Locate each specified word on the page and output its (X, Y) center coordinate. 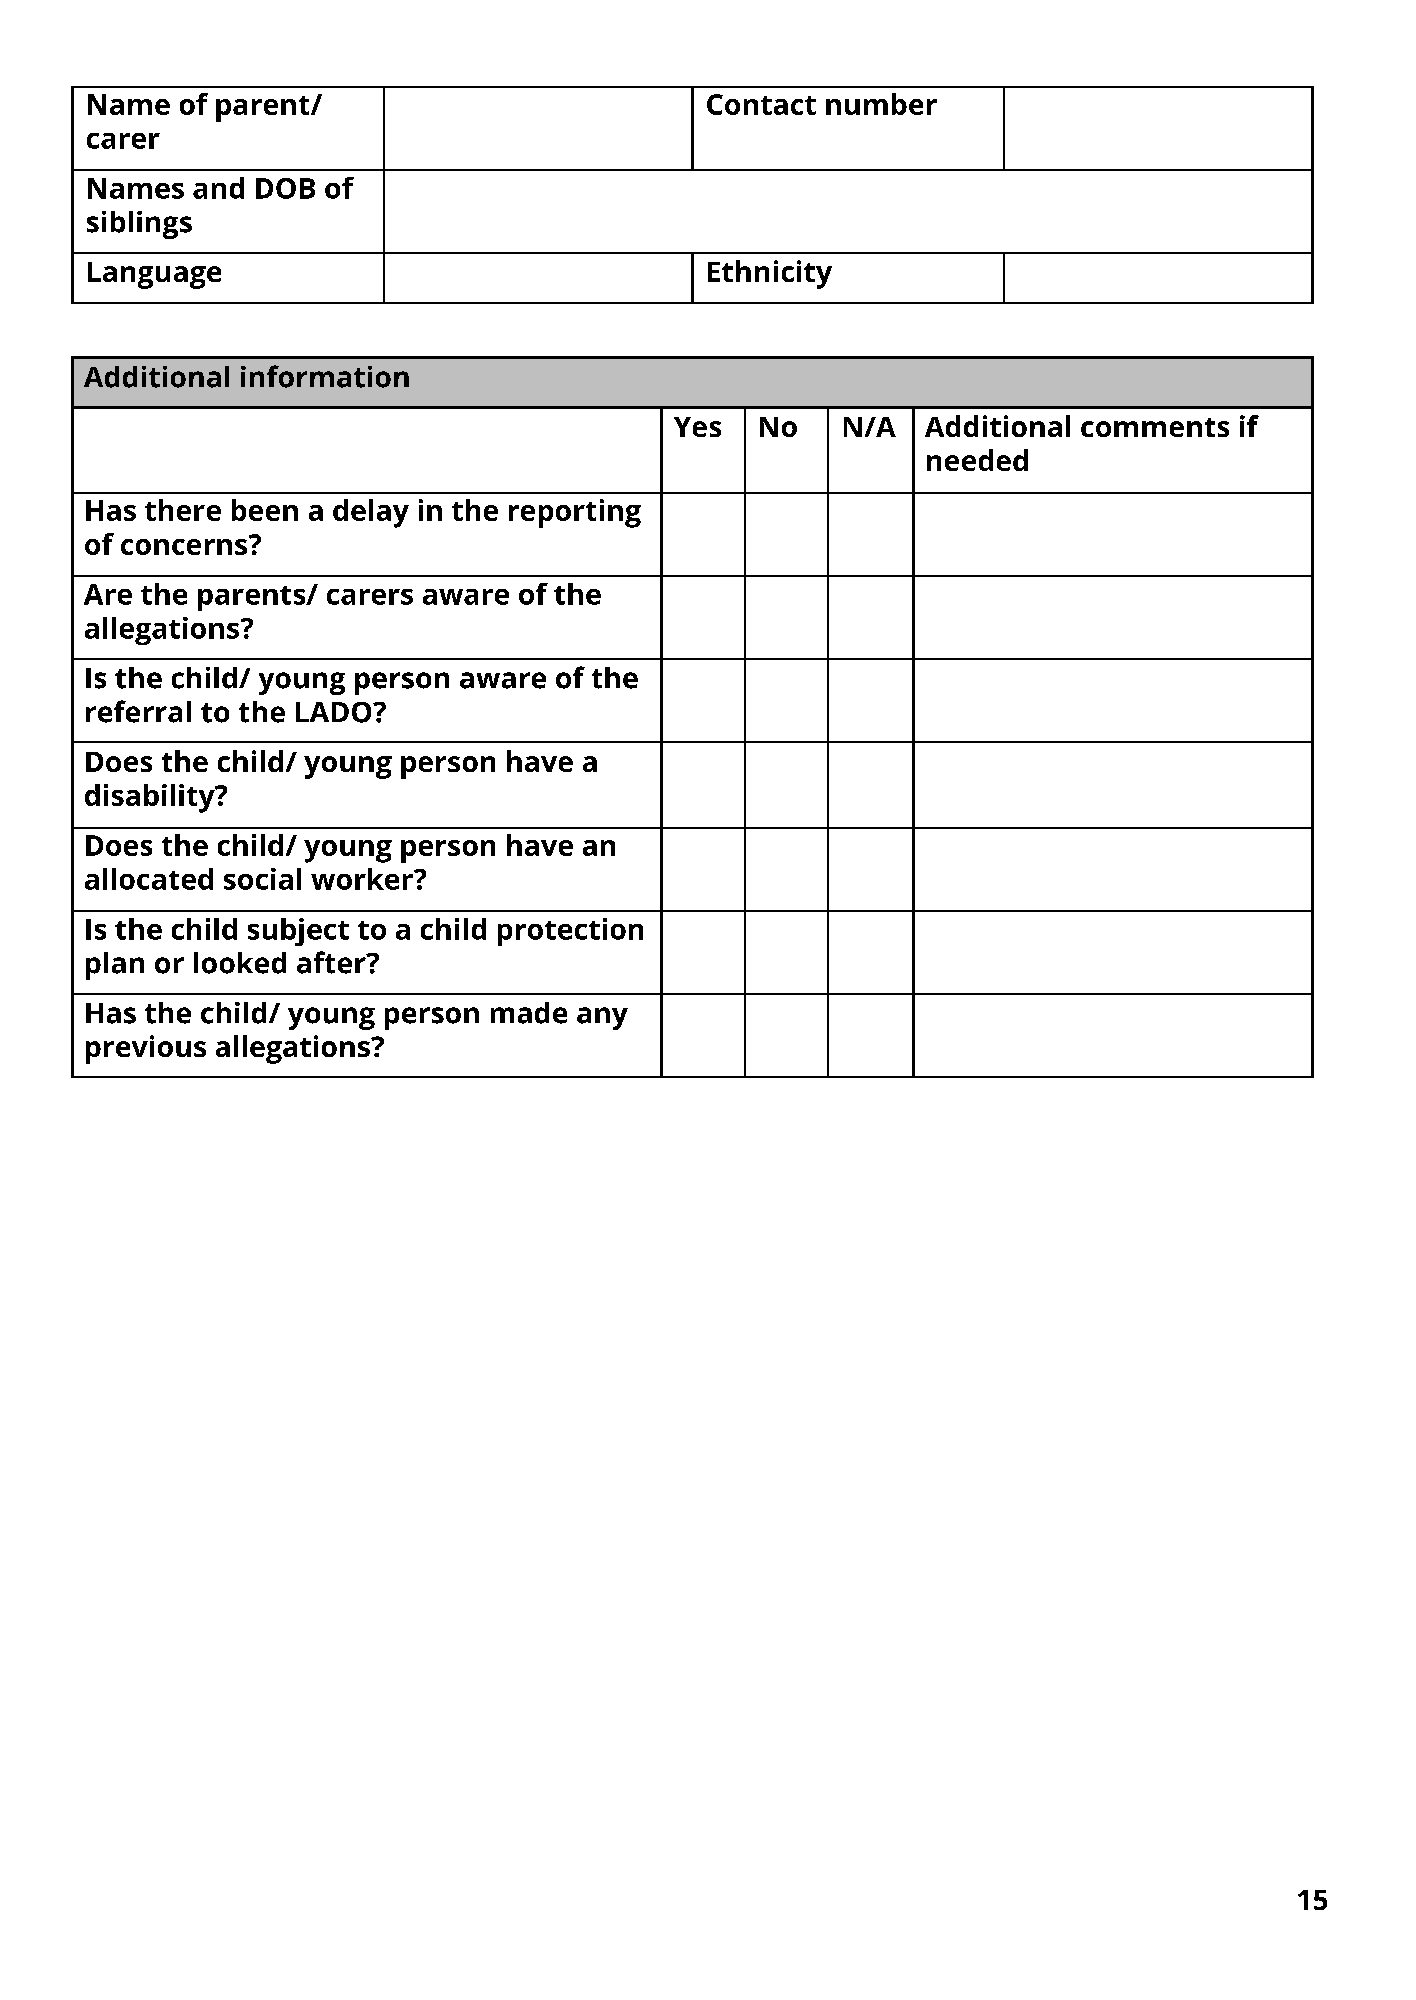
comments (1155, 427)
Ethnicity (770, 274)
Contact (761, 104)
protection (570, 932)
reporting (575, 513)
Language (154, 275)
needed (977, 460)
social (262, 879)
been (265, 510)
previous (146, 1049)
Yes (697, 427)
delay (371, 513)
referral (138, 711)
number (881, 104)
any (602, 1018)
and (218, 188)
